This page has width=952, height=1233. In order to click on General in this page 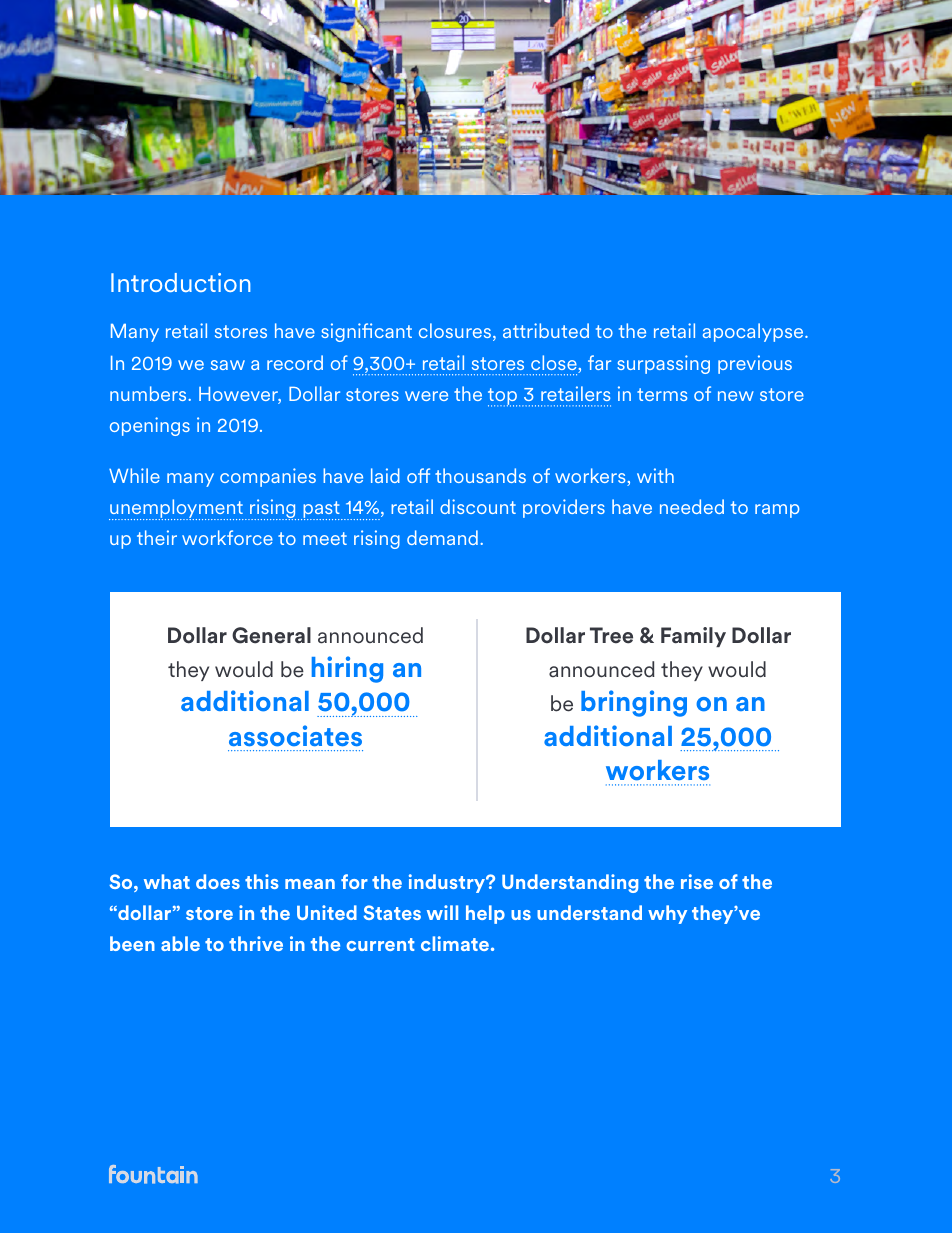, I will do `click(271, 635)`.
